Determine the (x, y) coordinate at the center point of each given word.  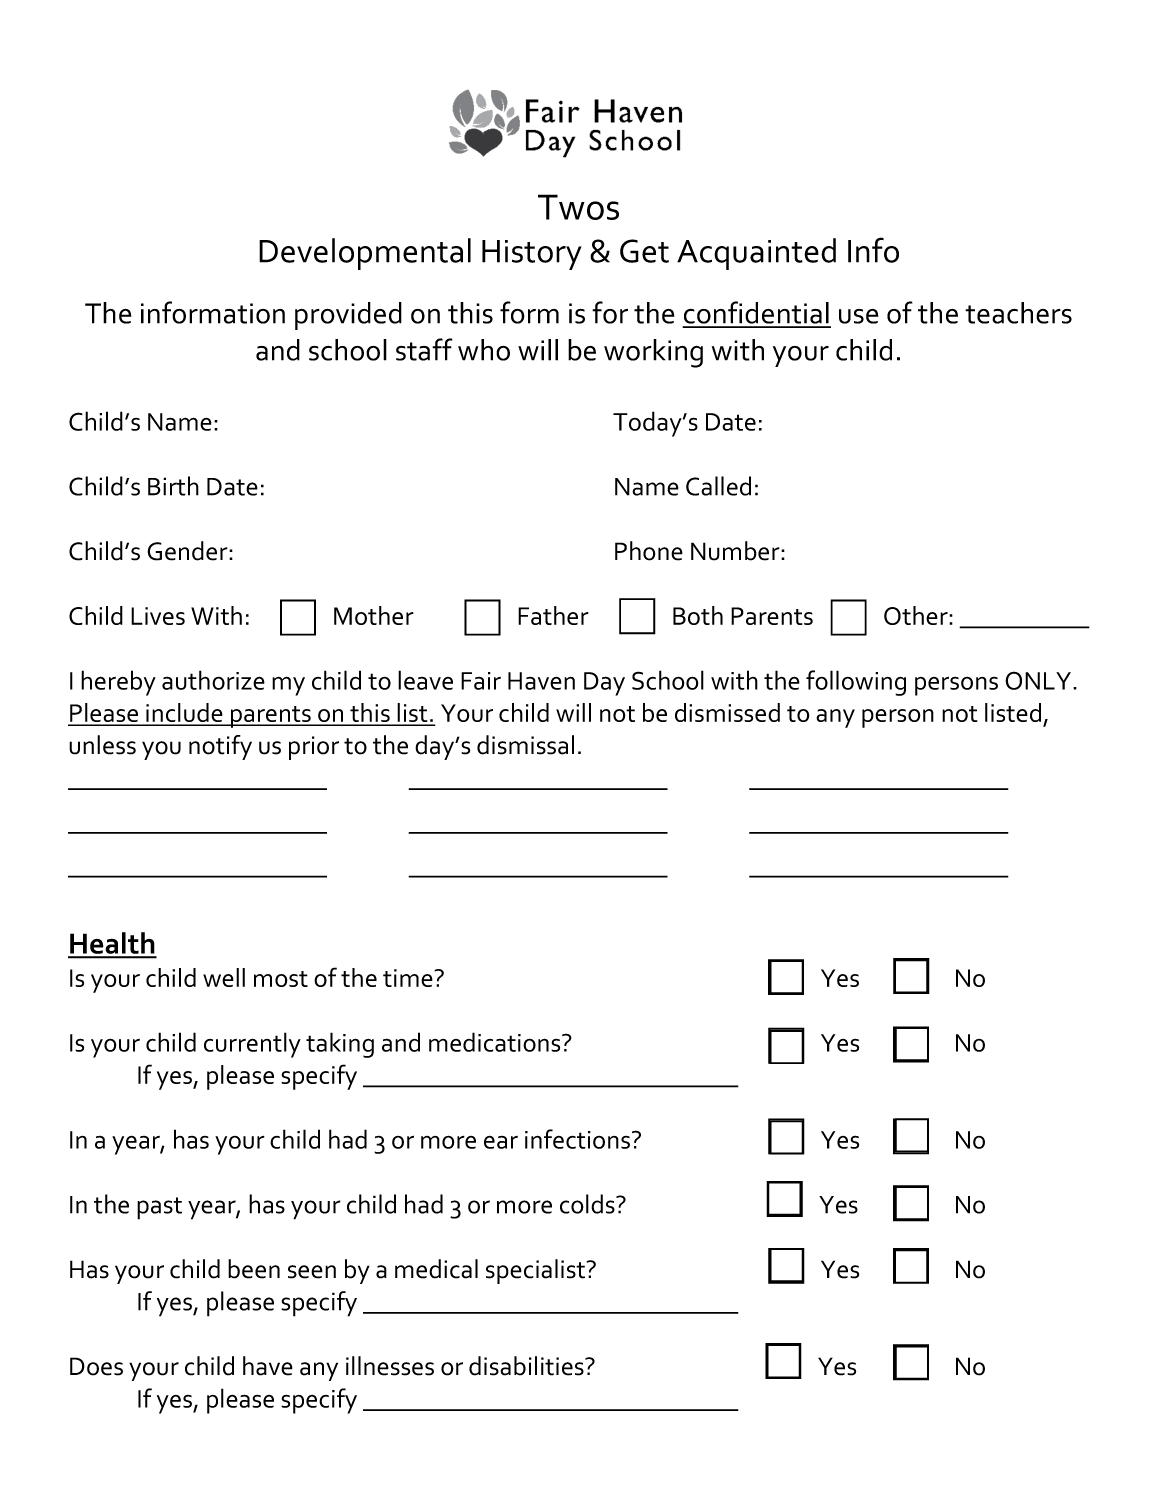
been (254, 1269)
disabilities (527, 1366)
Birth (173, 486)
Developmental (365, 254)
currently (252, 1045)
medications (496, 1042)
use (858, 316)
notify (220, 747)
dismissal (525, 745)
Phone (649, 551)
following (856, 683)
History (532, 255)
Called (718, 486)
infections (577, 1139)
